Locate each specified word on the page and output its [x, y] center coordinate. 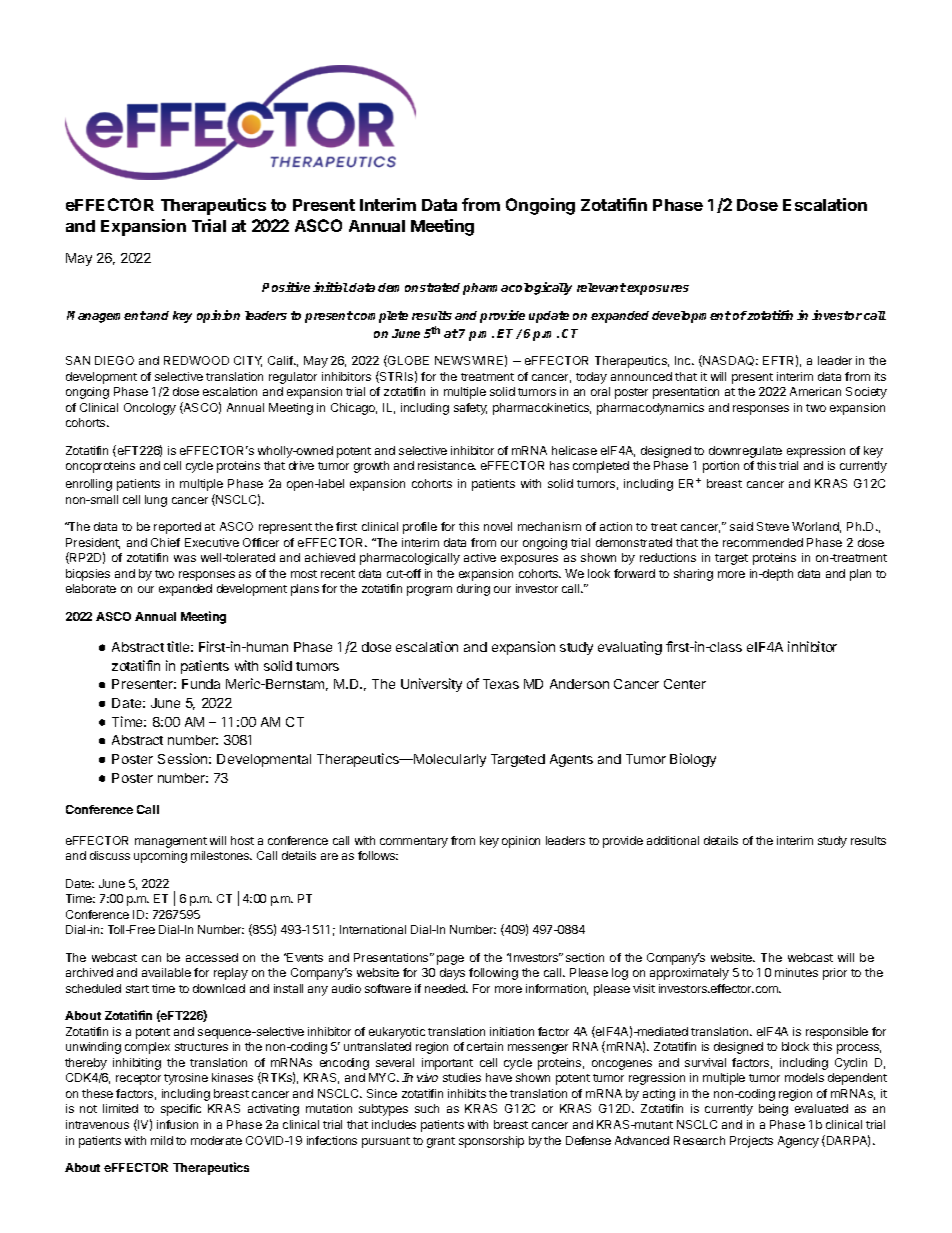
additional [673, 840]
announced [641, 376]
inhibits [467, 1093]
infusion [177, 1124]
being [773, 1110]
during [473, 590]
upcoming [160, 857]
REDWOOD [196, 360]
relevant [601, 287]
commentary [414, 842]
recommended [763, 542]
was [185, 558]
